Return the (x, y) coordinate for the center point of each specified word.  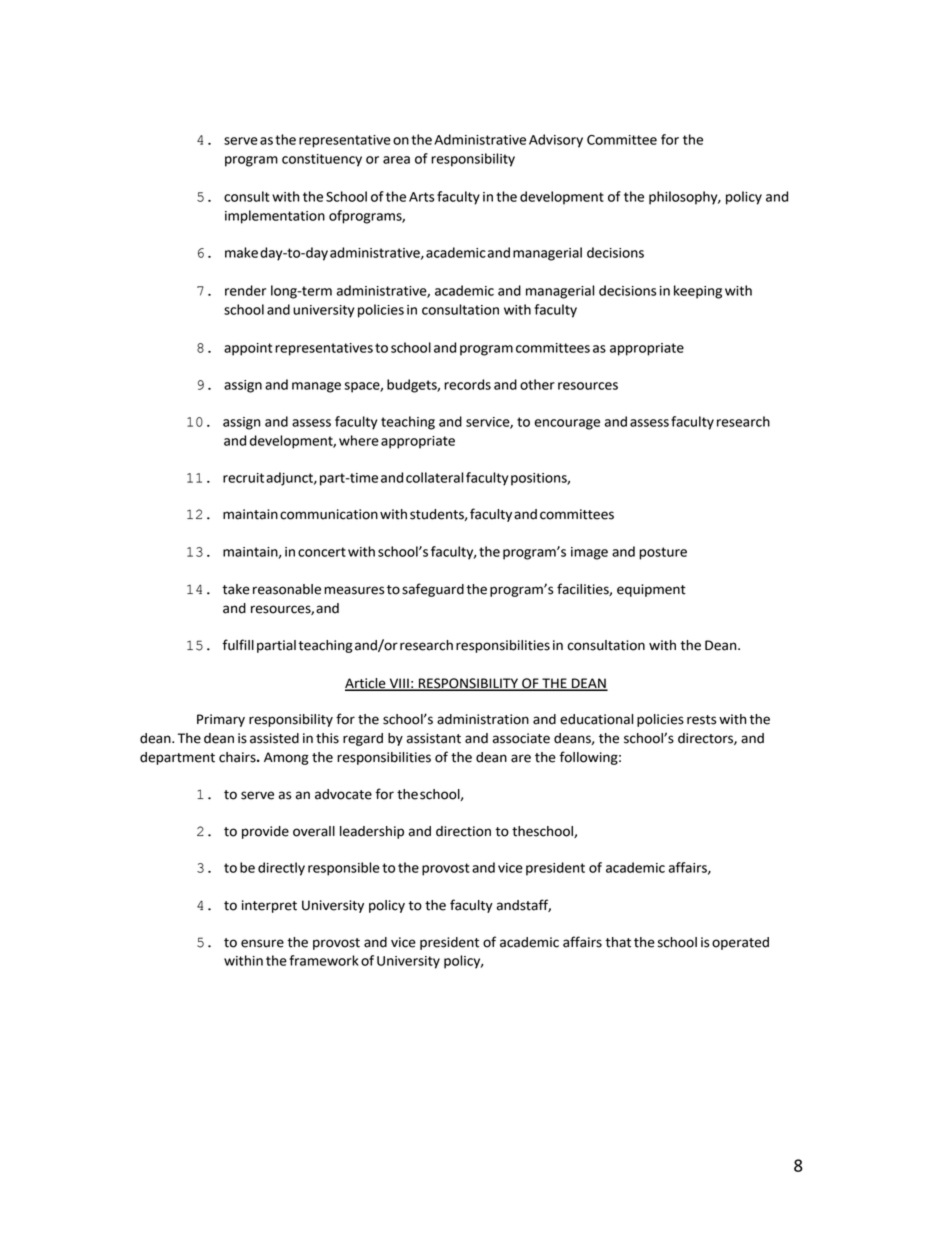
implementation (275, 217)
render (245, 290)
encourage (567, 424)
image (589, 553)
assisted (274, 738)
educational (596, 719)
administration (483, 719)
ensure (262, 943)
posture (663, 553)
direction (463, 831)
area (396, 160)
